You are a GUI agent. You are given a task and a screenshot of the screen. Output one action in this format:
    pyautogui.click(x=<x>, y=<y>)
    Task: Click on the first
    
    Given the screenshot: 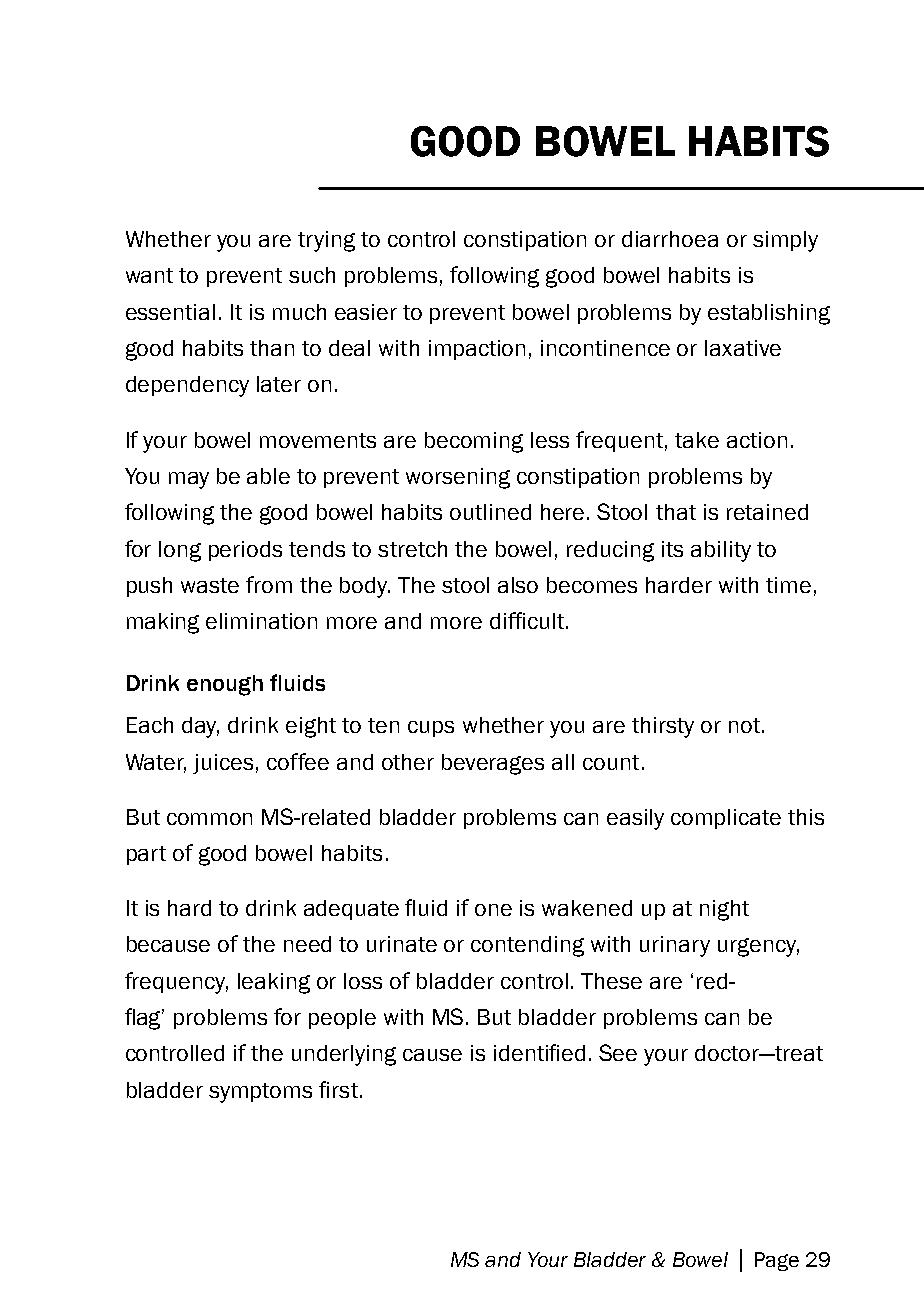 What is the action you would take?
    pyautogui.click(x=338, y=1089)
